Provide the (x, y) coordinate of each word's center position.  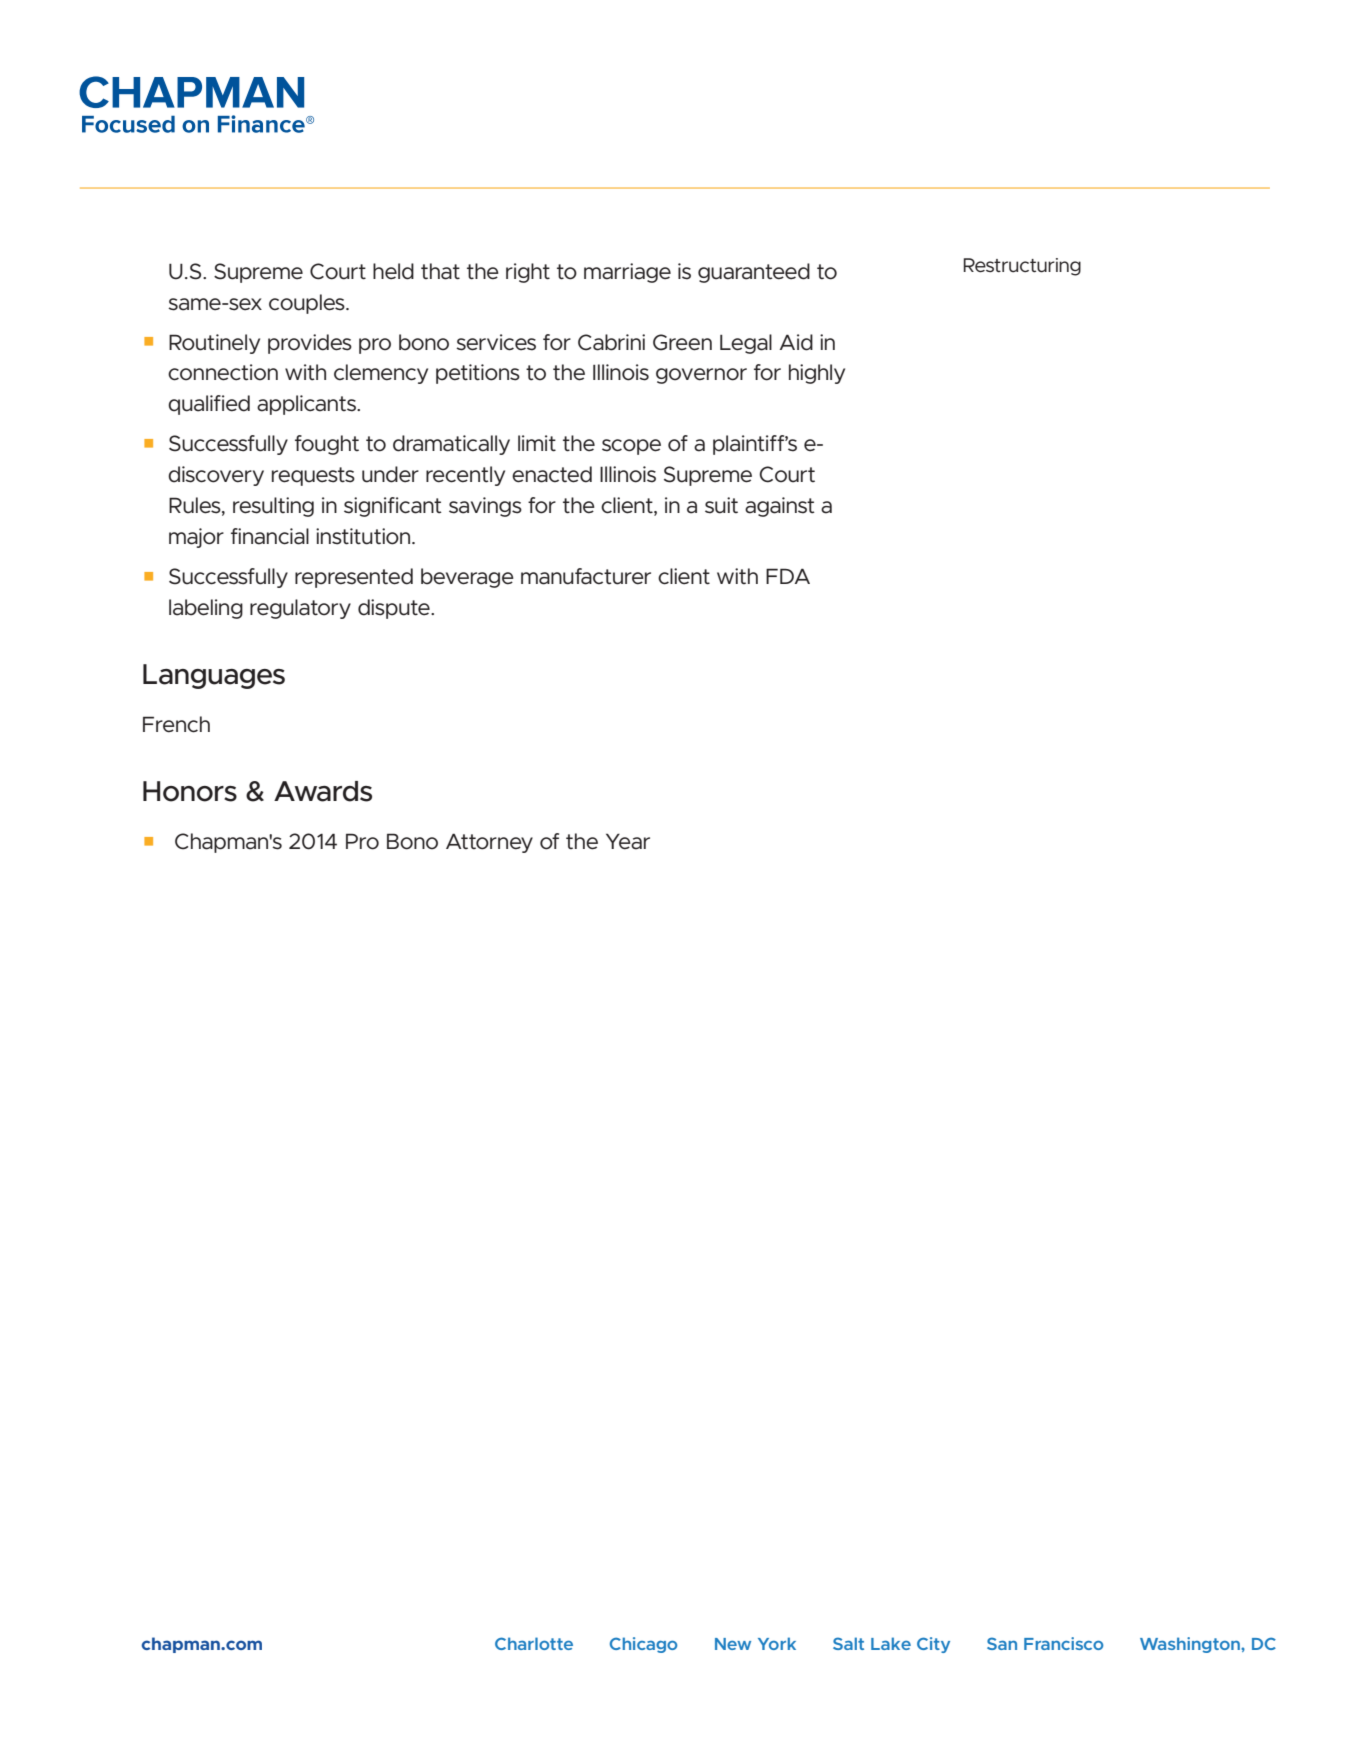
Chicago (643, 1645)
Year (628, 841)
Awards (323, 791)
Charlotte (534, 1643)
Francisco (1063, 1643)
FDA (788, 576)
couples (308, 304)
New (733, 1644)
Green (682, 342)
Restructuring (1022, 267)
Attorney (489, 843)
